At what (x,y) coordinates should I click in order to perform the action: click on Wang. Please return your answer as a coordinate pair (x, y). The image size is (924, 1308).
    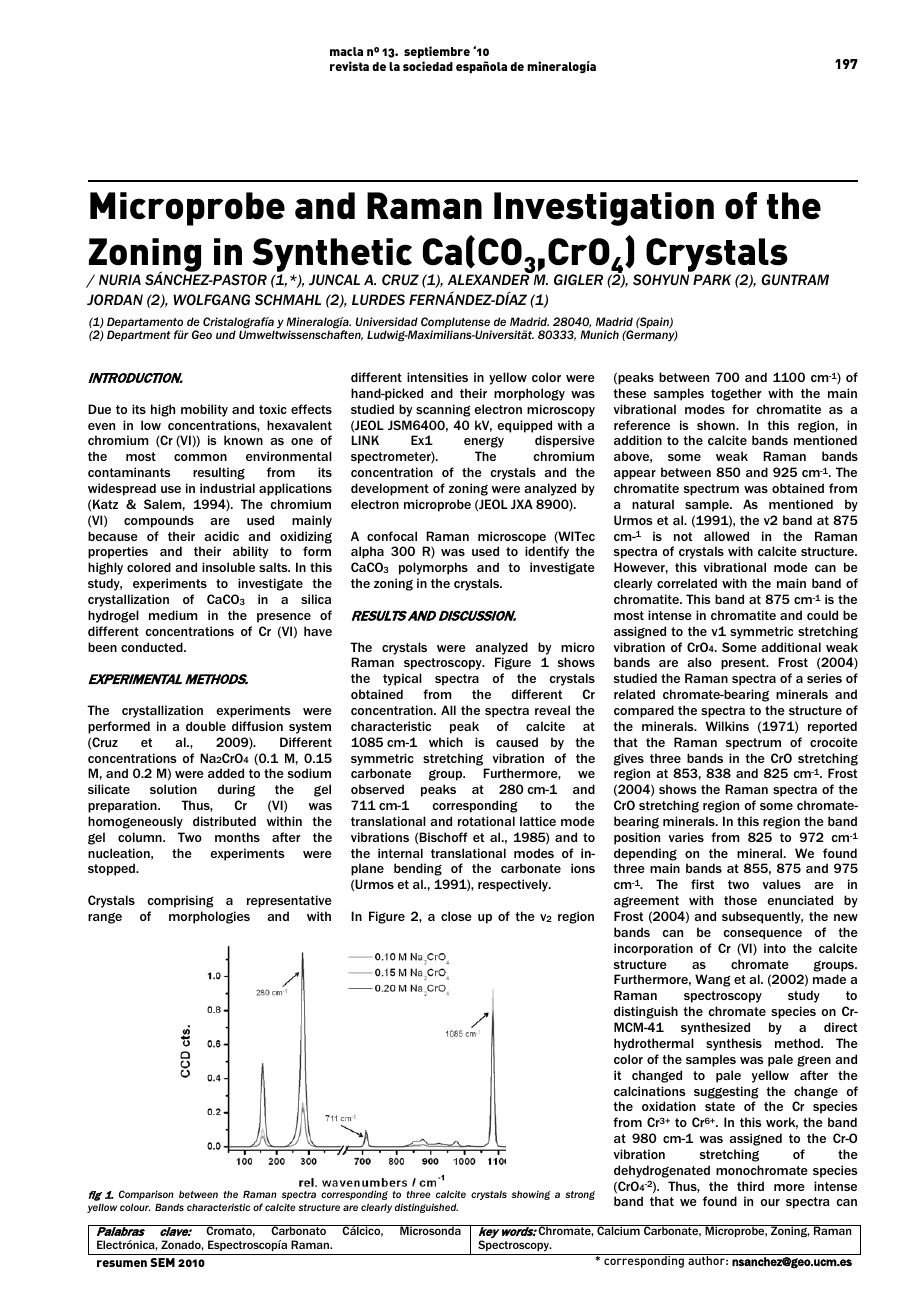
    Looking at the image, I should click on (713, 980).
